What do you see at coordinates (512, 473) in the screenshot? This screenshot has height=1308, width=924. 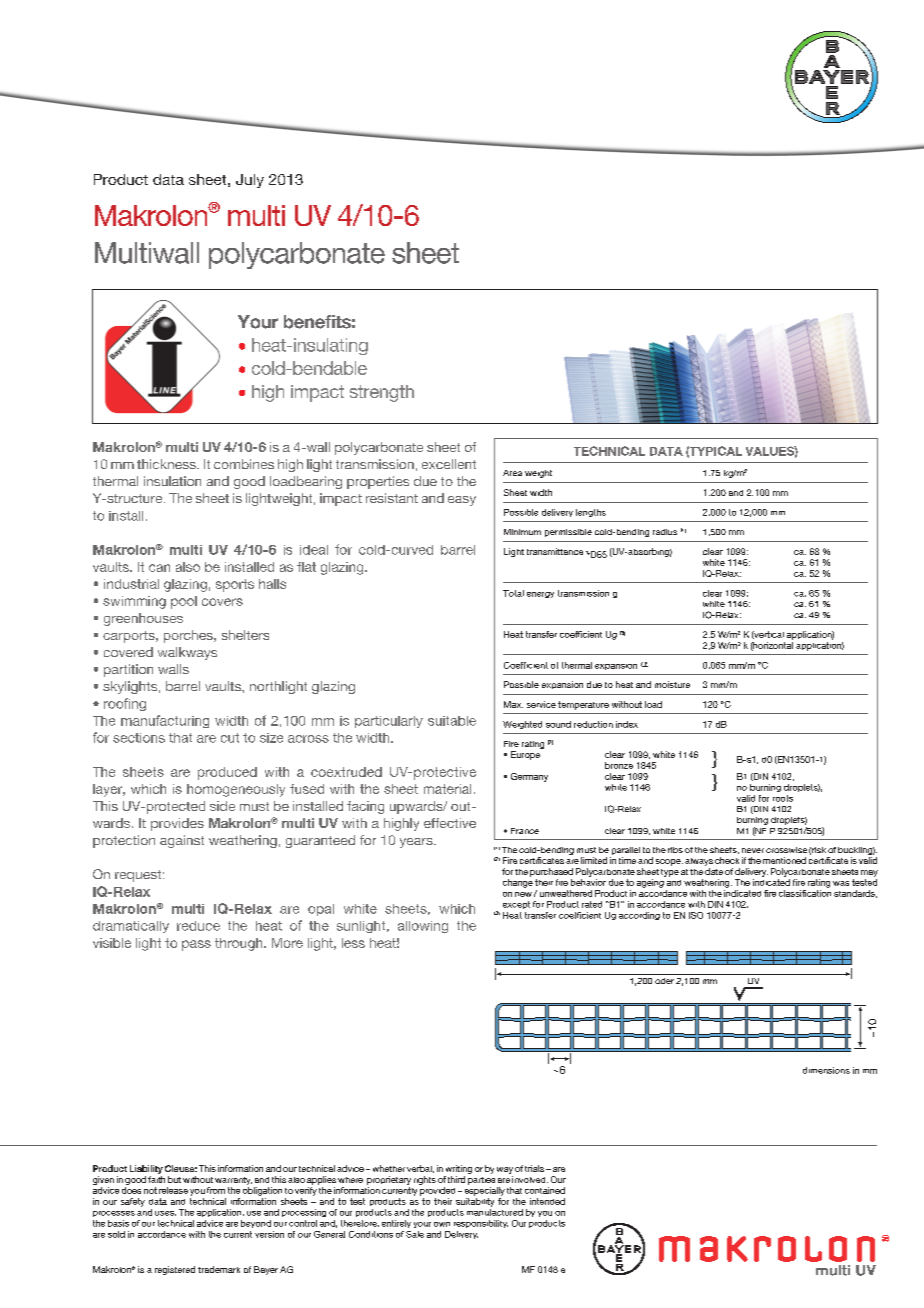 I see `Area` at bounding box center [512, 473].
